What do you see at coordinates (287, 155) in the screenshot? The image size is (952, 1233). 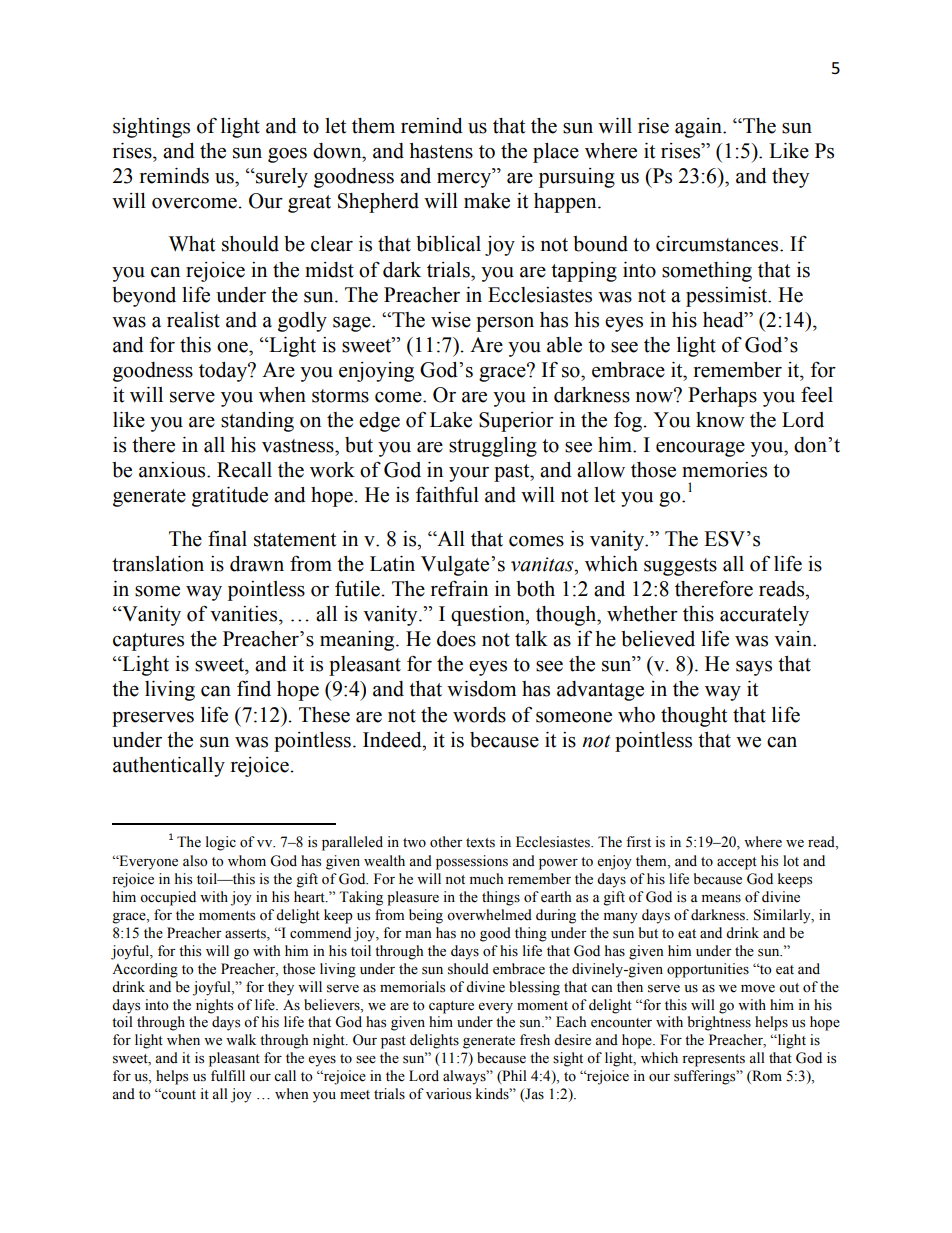 I see `goes` at bounding box center [287, 155].
